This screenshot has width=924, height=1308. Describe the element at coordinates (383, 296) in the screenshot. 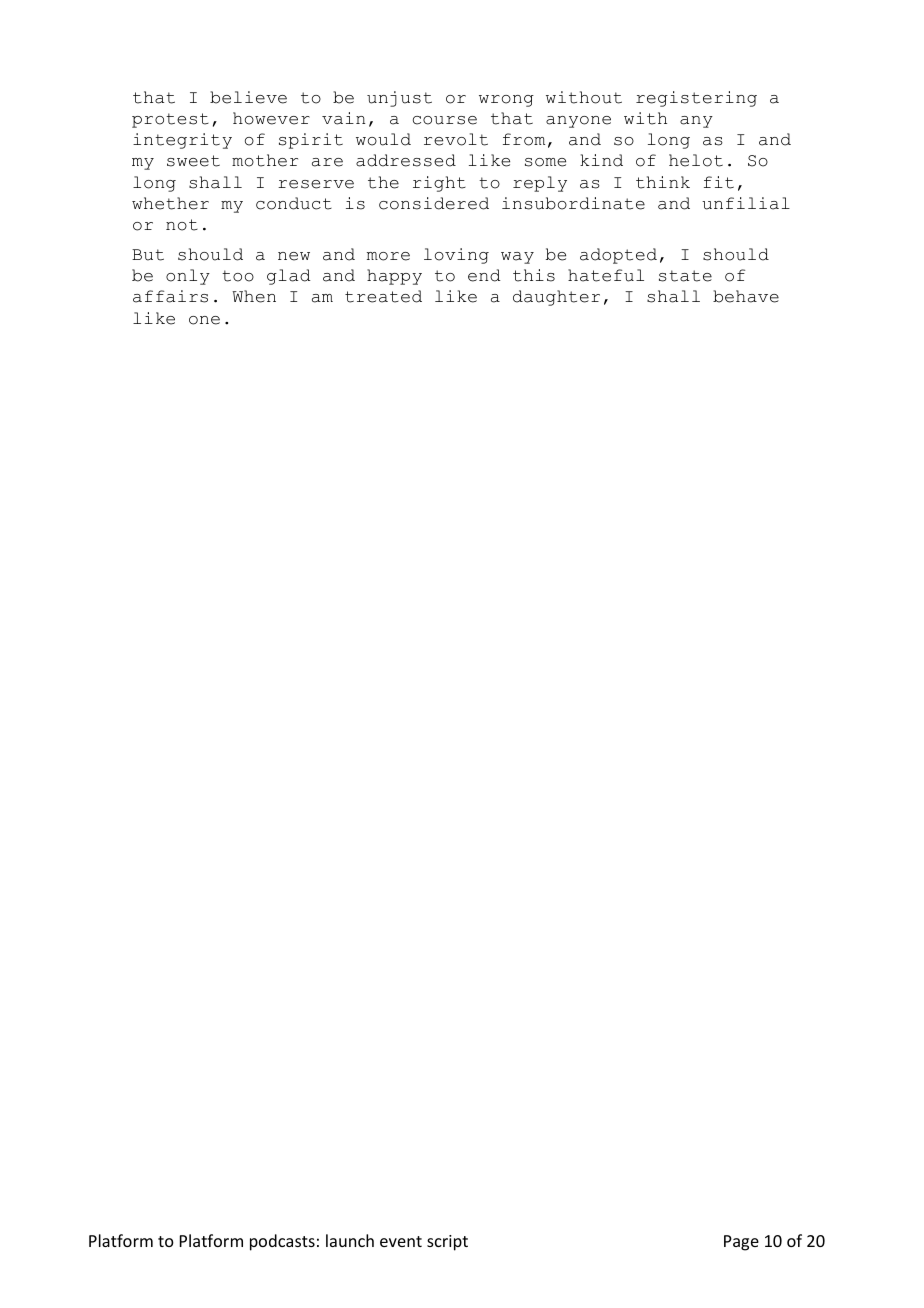

I see `treated` at that location.
